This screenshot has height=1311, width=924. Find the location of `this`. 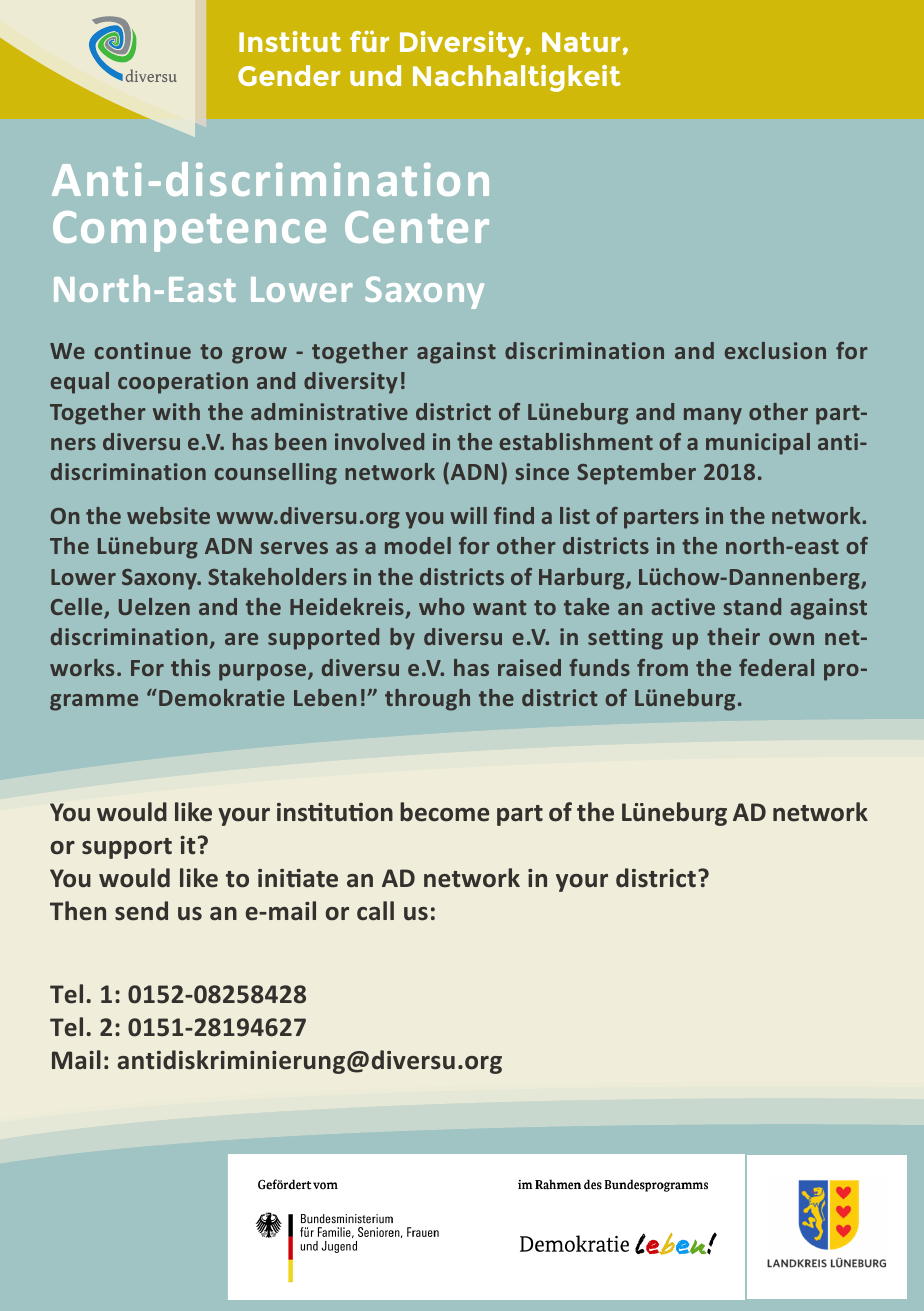

this is located at coordinates (190, 667).
